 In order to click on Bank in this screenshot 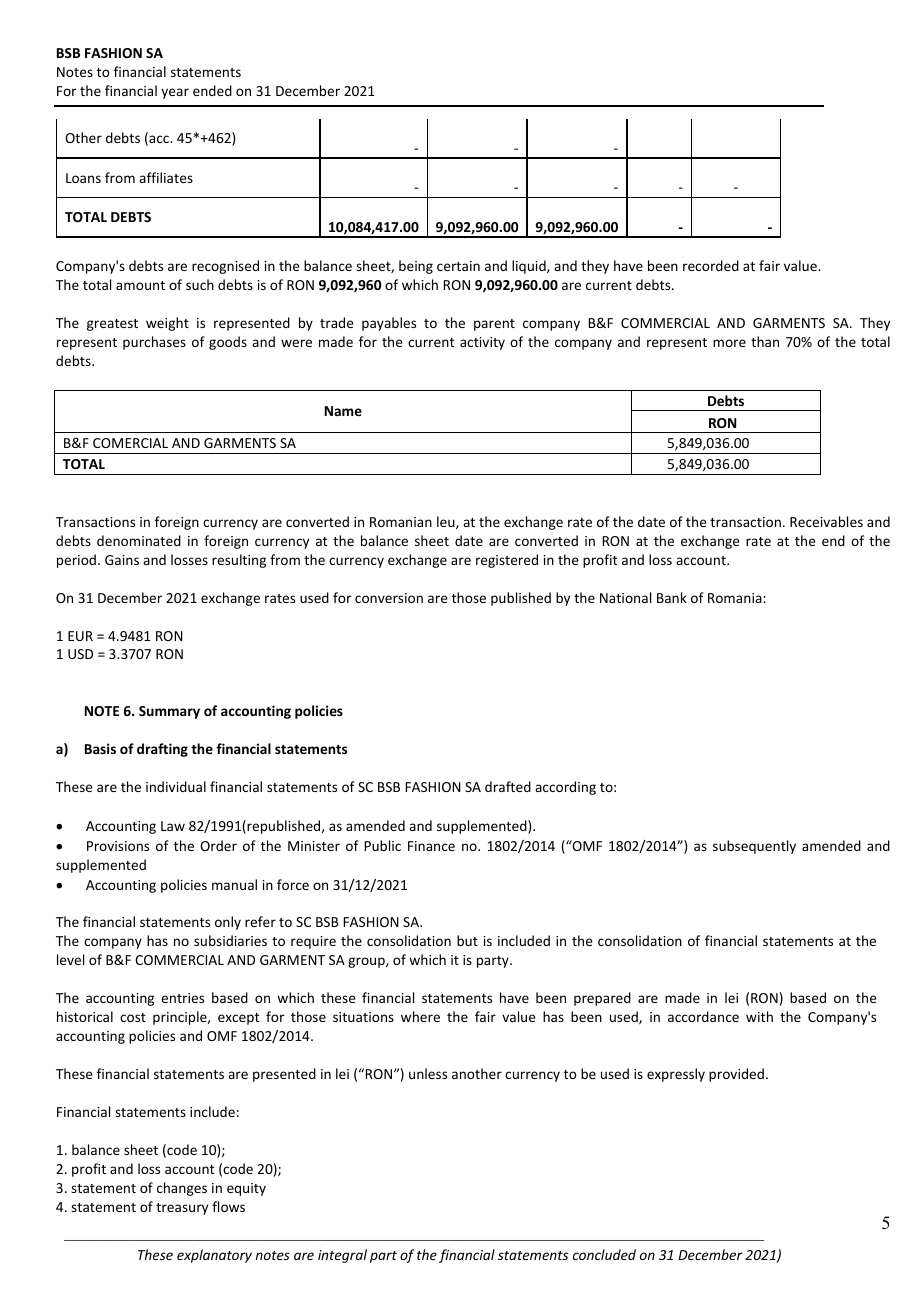, I will do `click(672, 597)`.
